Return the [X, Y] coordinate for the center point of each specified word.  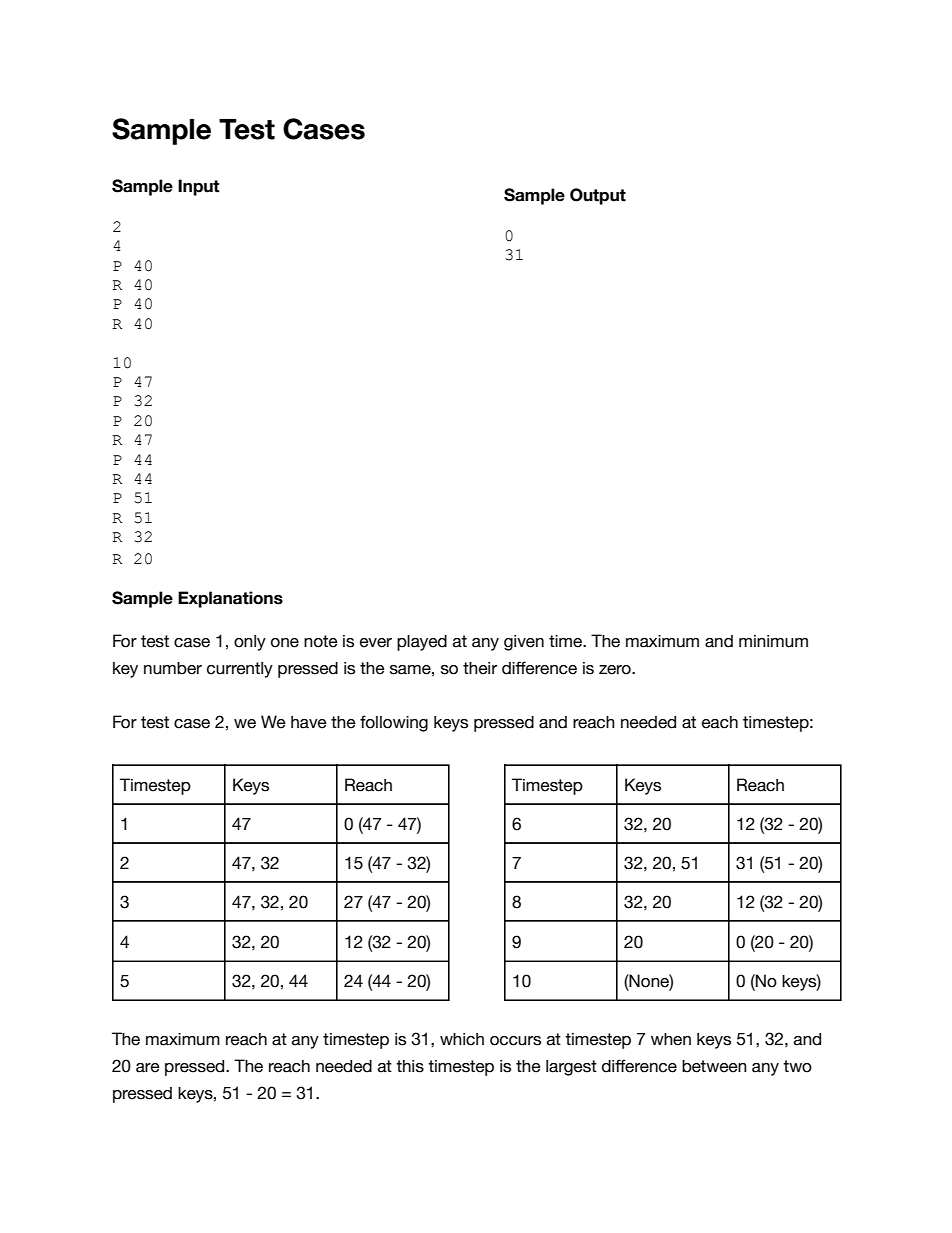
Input [199, 187]
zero [616, 670]
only [250, 643]
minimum [773, 641]
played [422, 643]
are [148, 1068]
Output [598, 196]
